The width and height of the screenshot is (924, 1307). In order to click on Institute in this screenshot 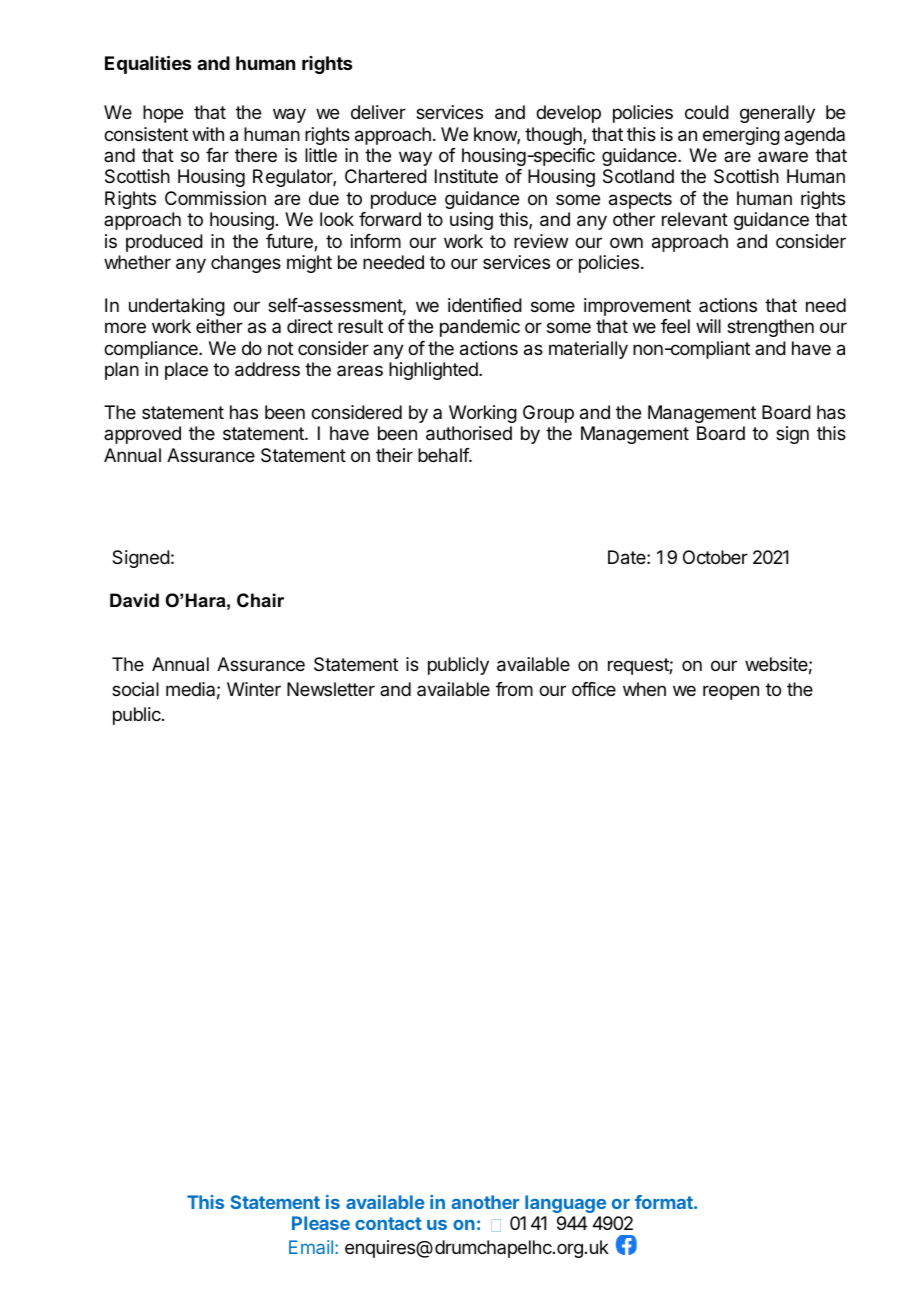, I will do `click(466, 176)`.
